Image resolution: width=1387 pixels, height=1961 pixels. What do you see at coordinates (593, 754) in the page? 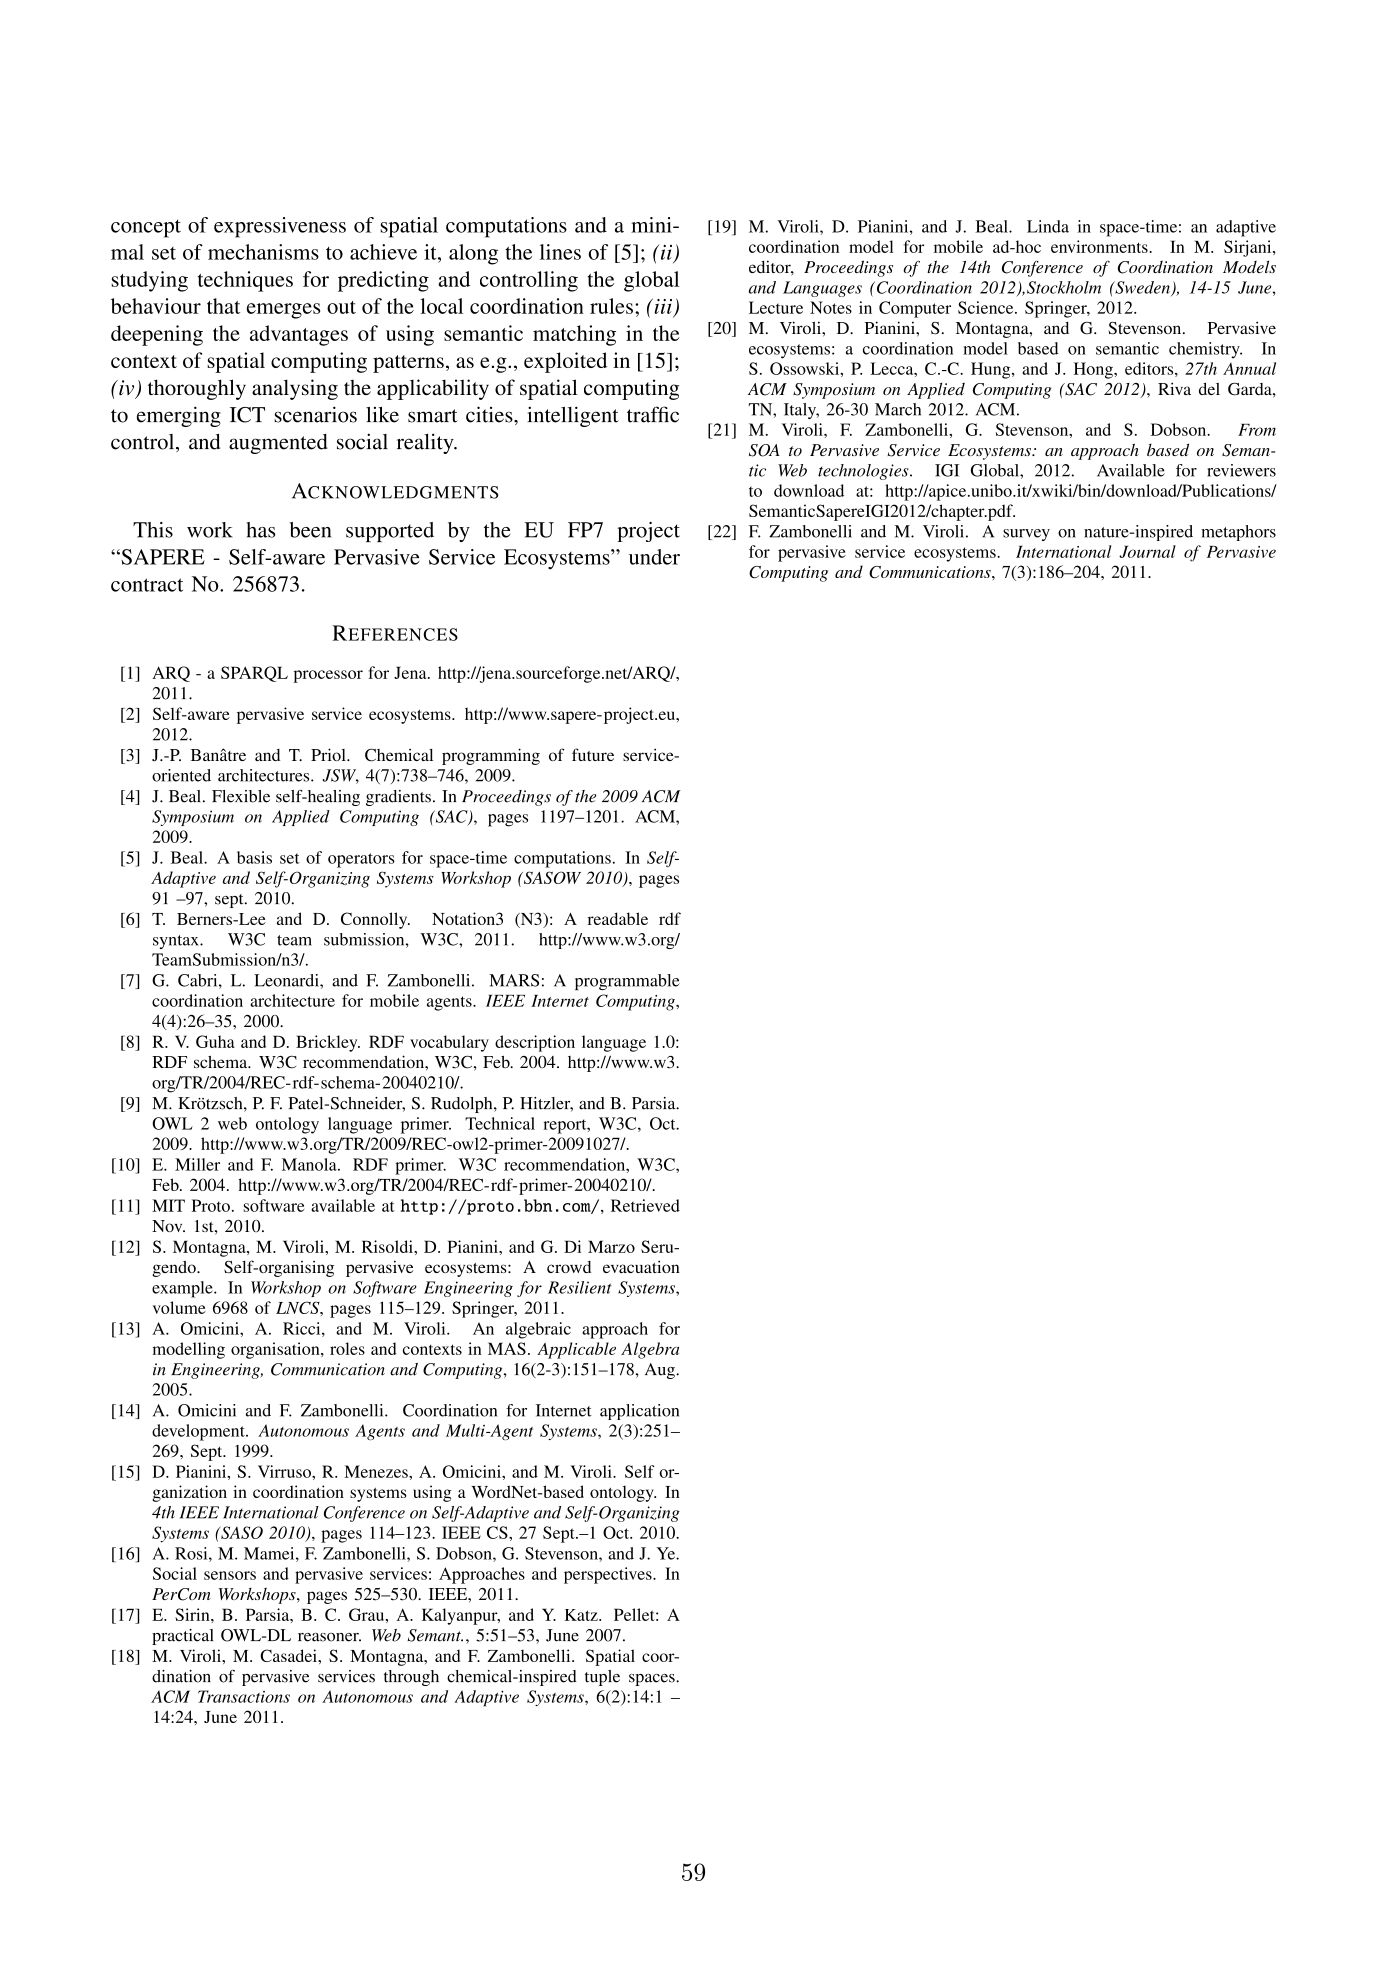
I see `future` at bounding box center [593, 754].
